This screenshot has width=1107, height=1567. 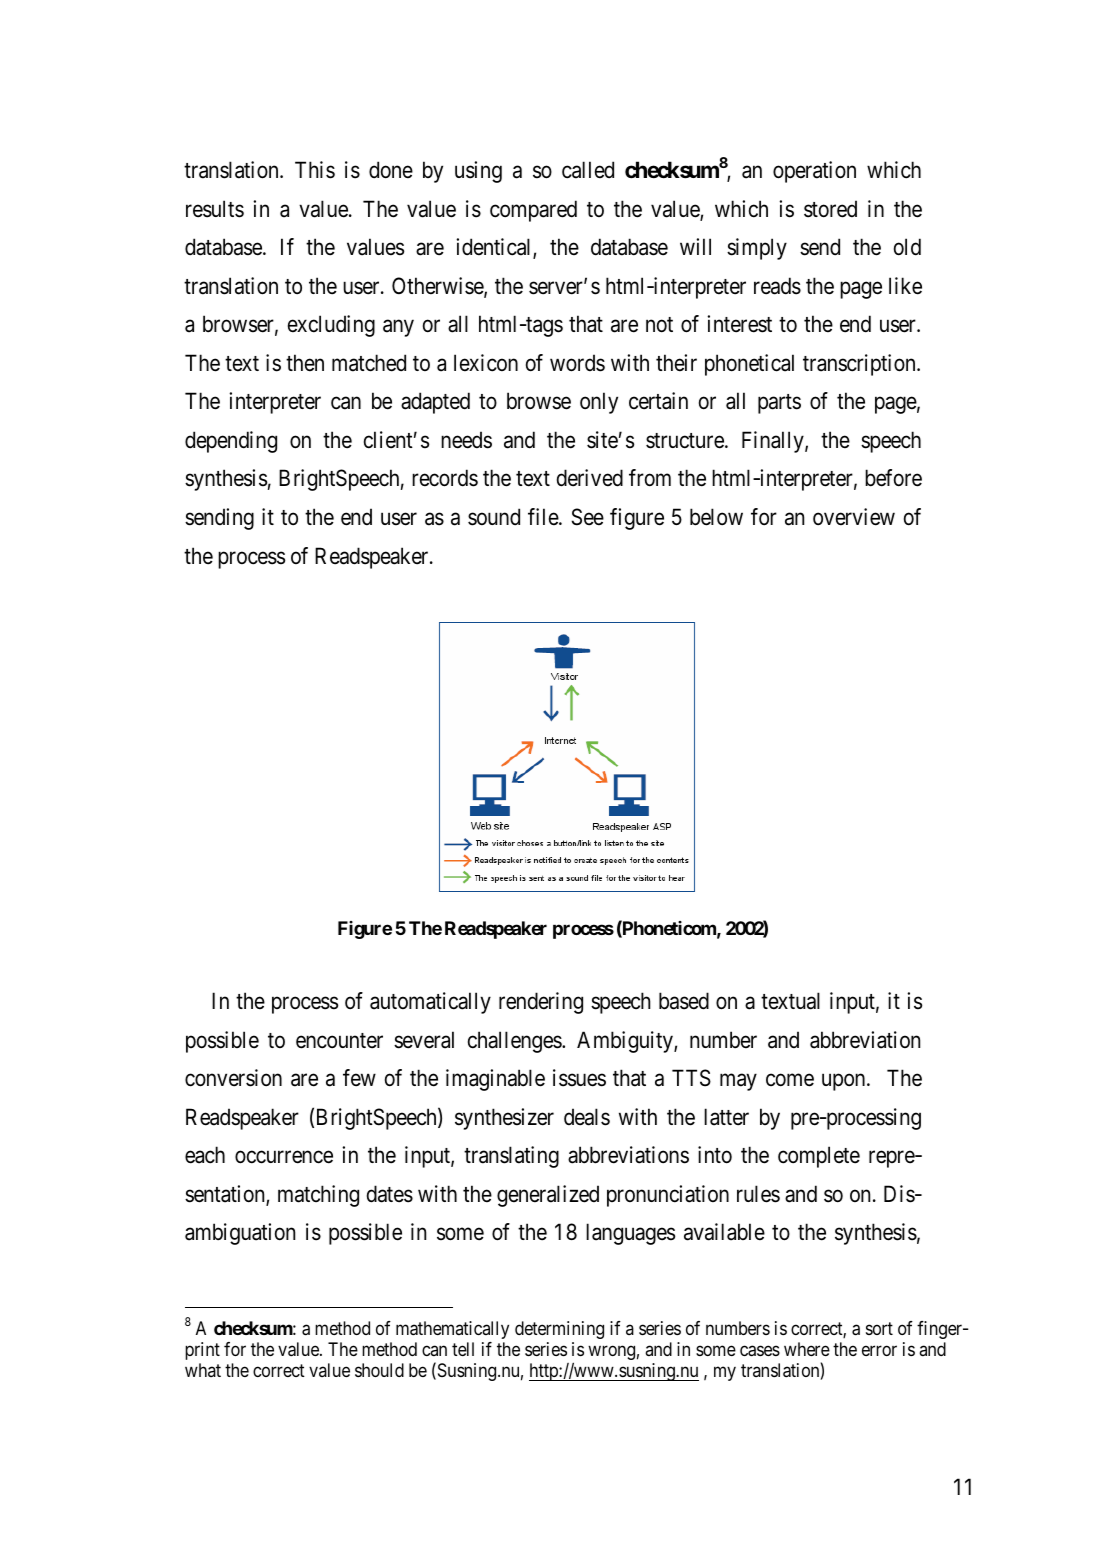 What do you see at coordinates (790, 1080) in the screenshot?
I see `come` at bounding box center [790, 1080].
